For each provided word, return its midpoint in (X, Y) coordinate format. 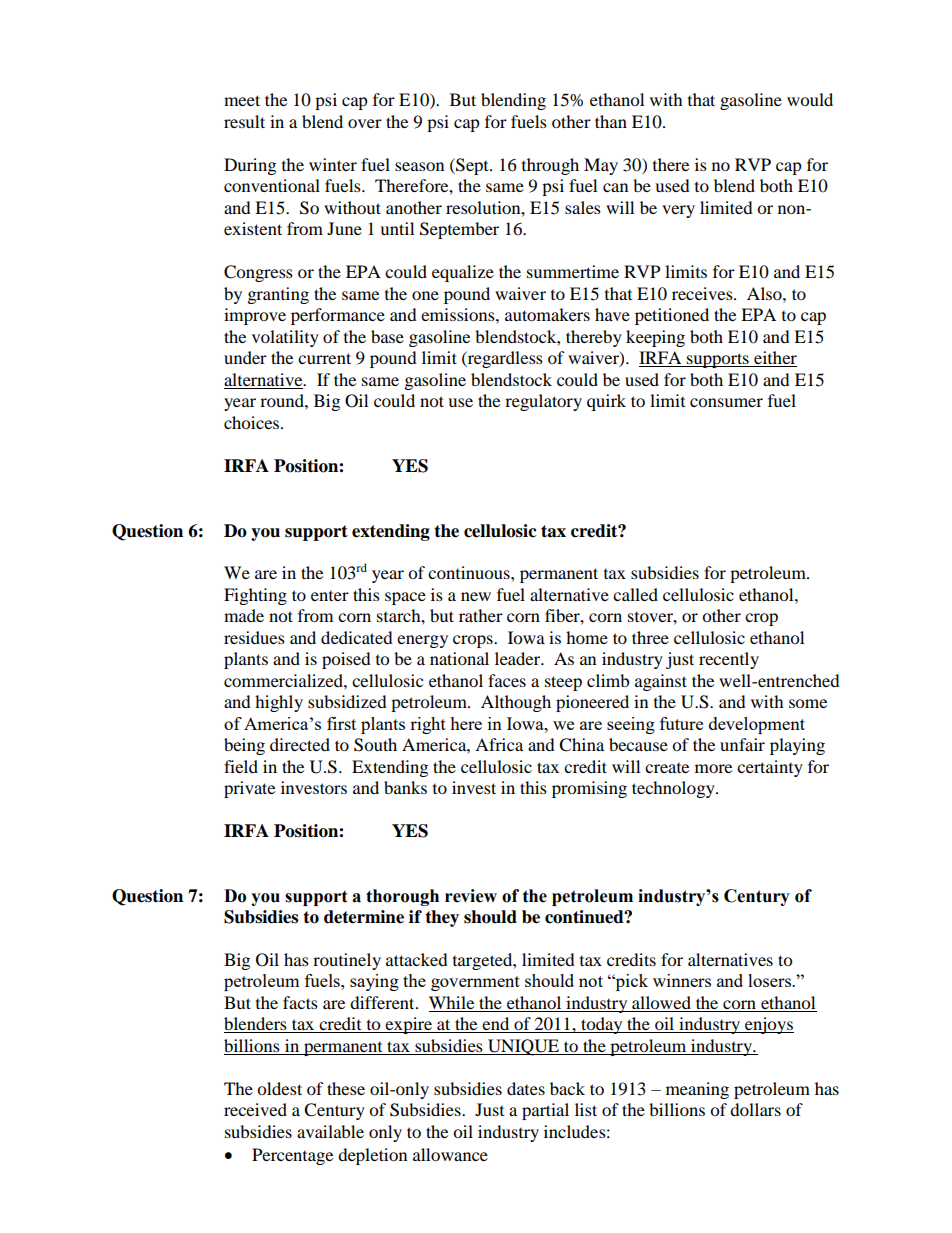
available (330, 1131)
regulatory (543, 402)
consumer (726, 402)
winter (333, 164)
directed (300, 744)
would (810, 99)
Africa (499, 744)
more (713, 768)
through (550, 166)
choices (253, 422)
